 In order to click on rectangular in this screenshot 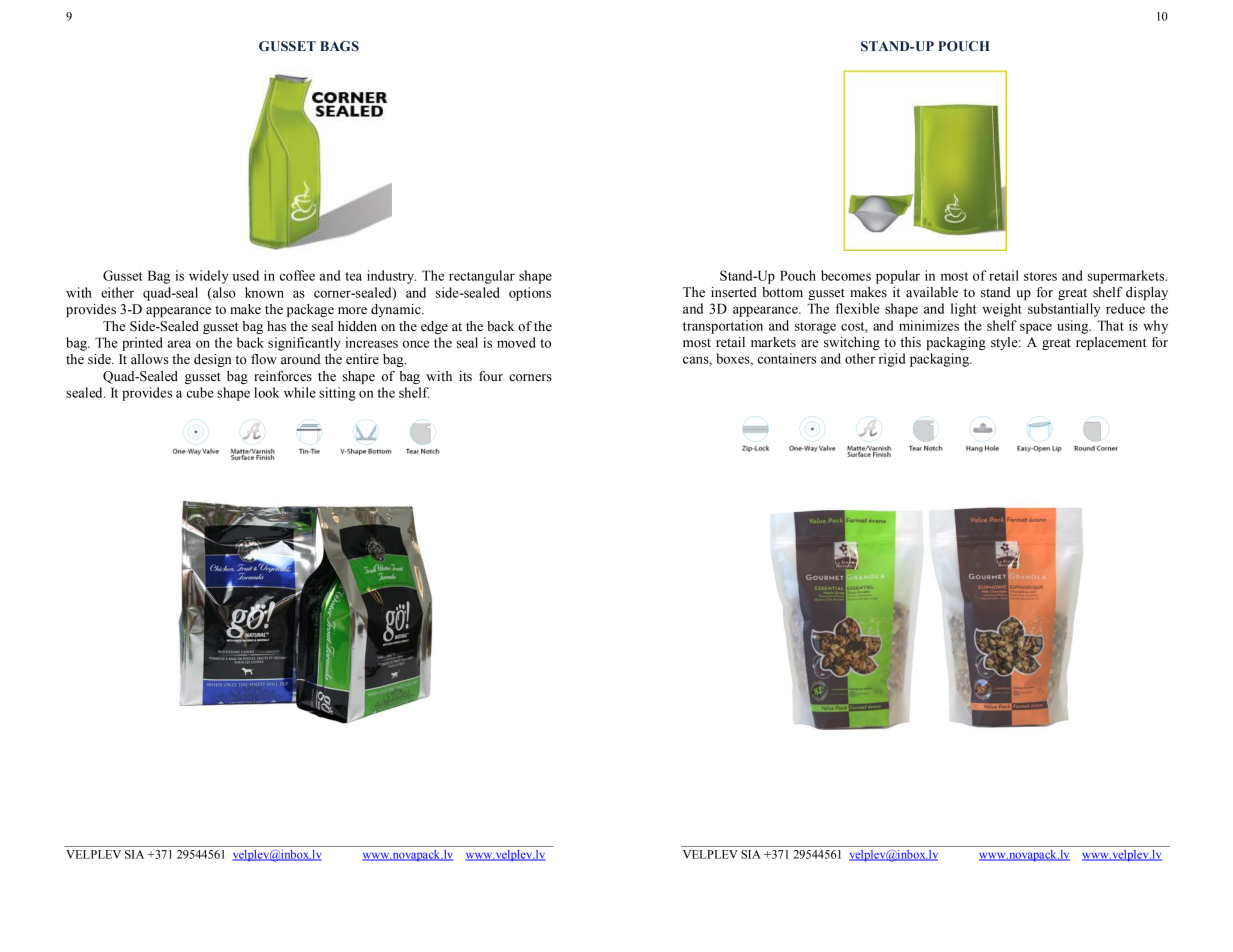, I will do `click(482, 277)`.
